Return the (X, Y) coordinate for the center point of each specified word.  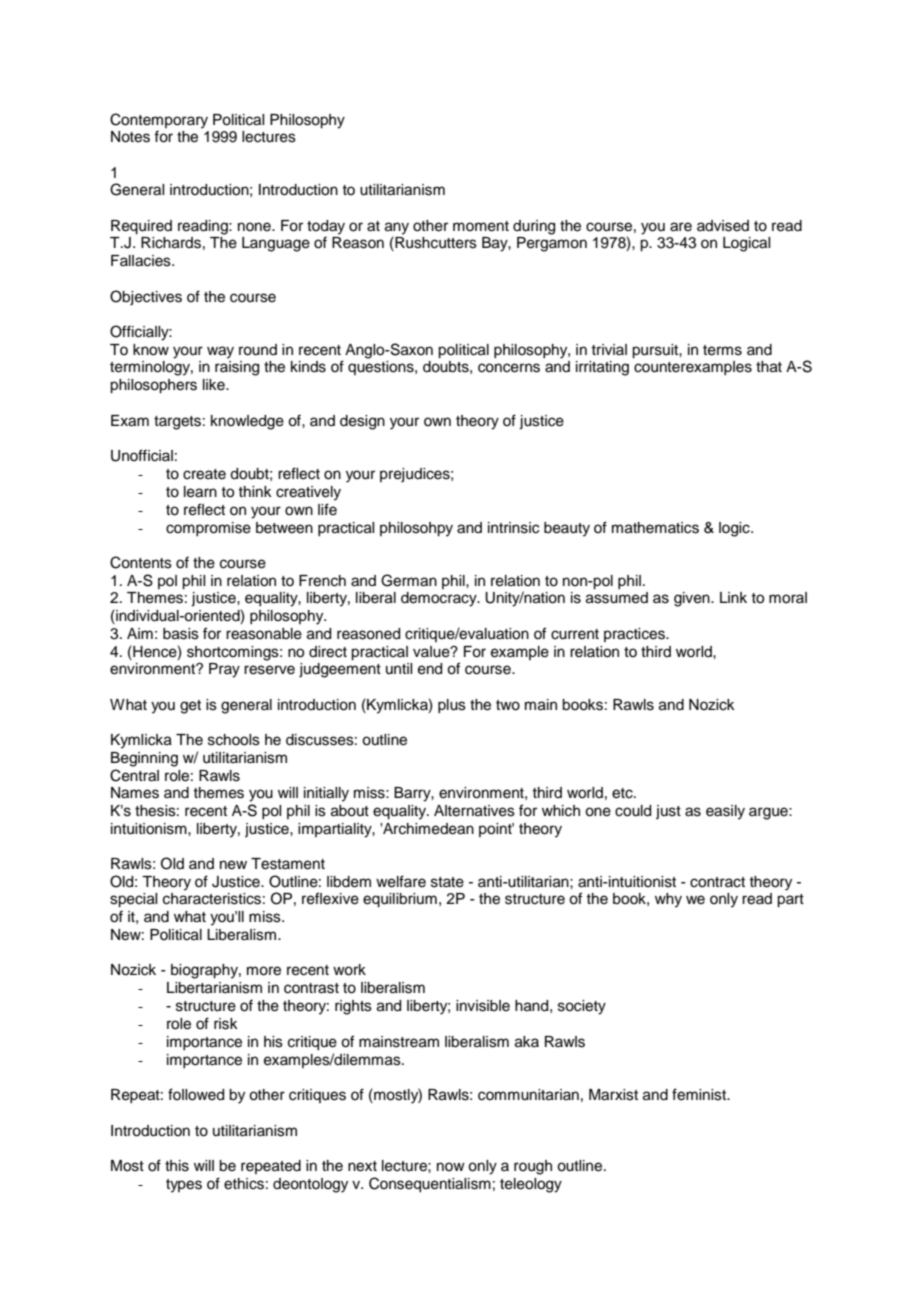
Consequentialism (430, 1185)
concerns (509, 368)
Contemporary (159, 121)
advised (723, 226)
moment (481, 226)
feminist (700, 1094)
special (133, 900)
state (447, 882)
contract (717, 882)
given (693, 599)
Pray (224, 670)
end (430, 669)
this (177, 1166)
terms (722, 350)
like (215, 385)
